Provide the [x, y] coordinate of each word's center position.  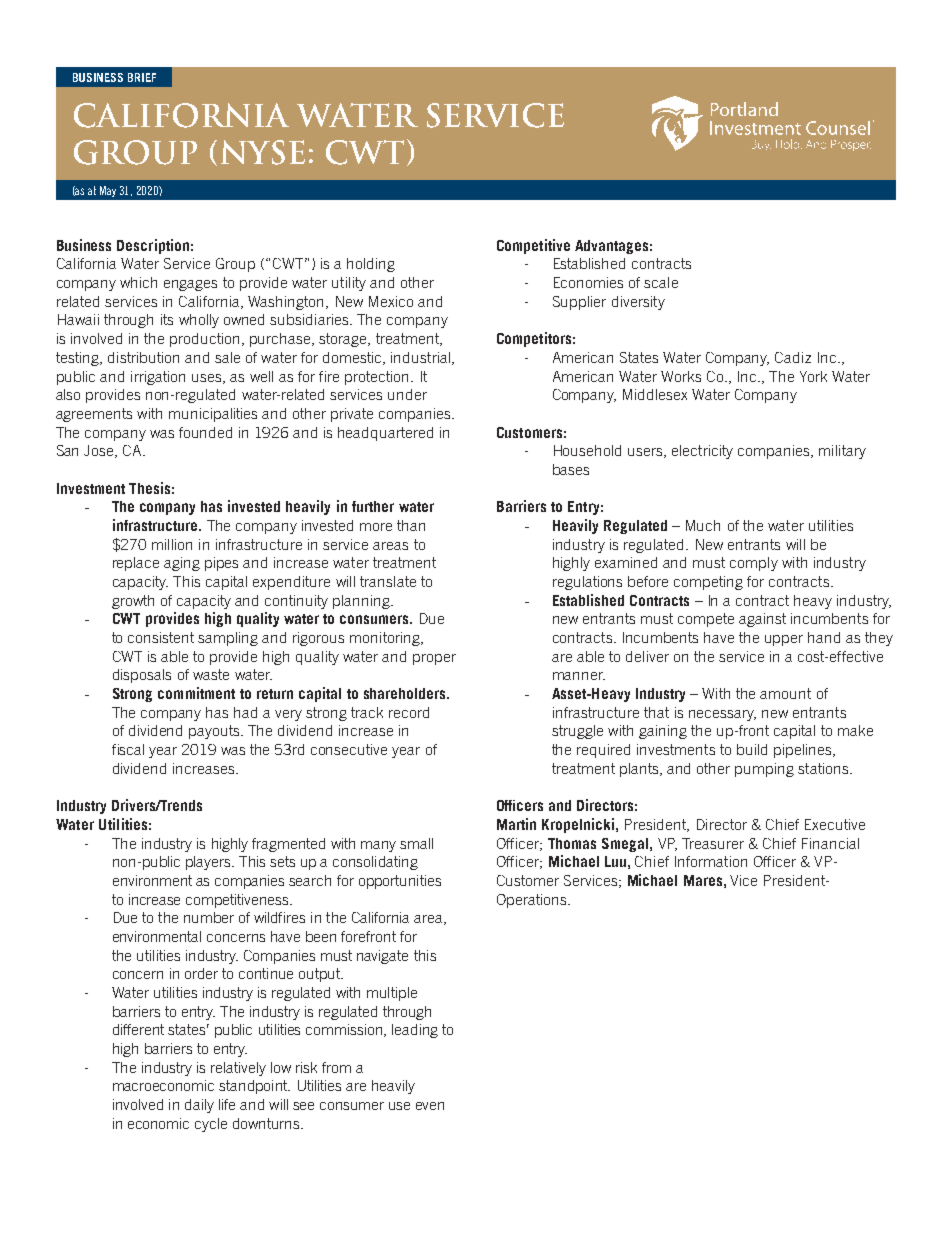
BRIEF [142, 77]
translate [388, 581]
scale [661, 282]
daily [199, 1106]
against [762, 620]
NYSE [263, 152]
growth [133, 602]
